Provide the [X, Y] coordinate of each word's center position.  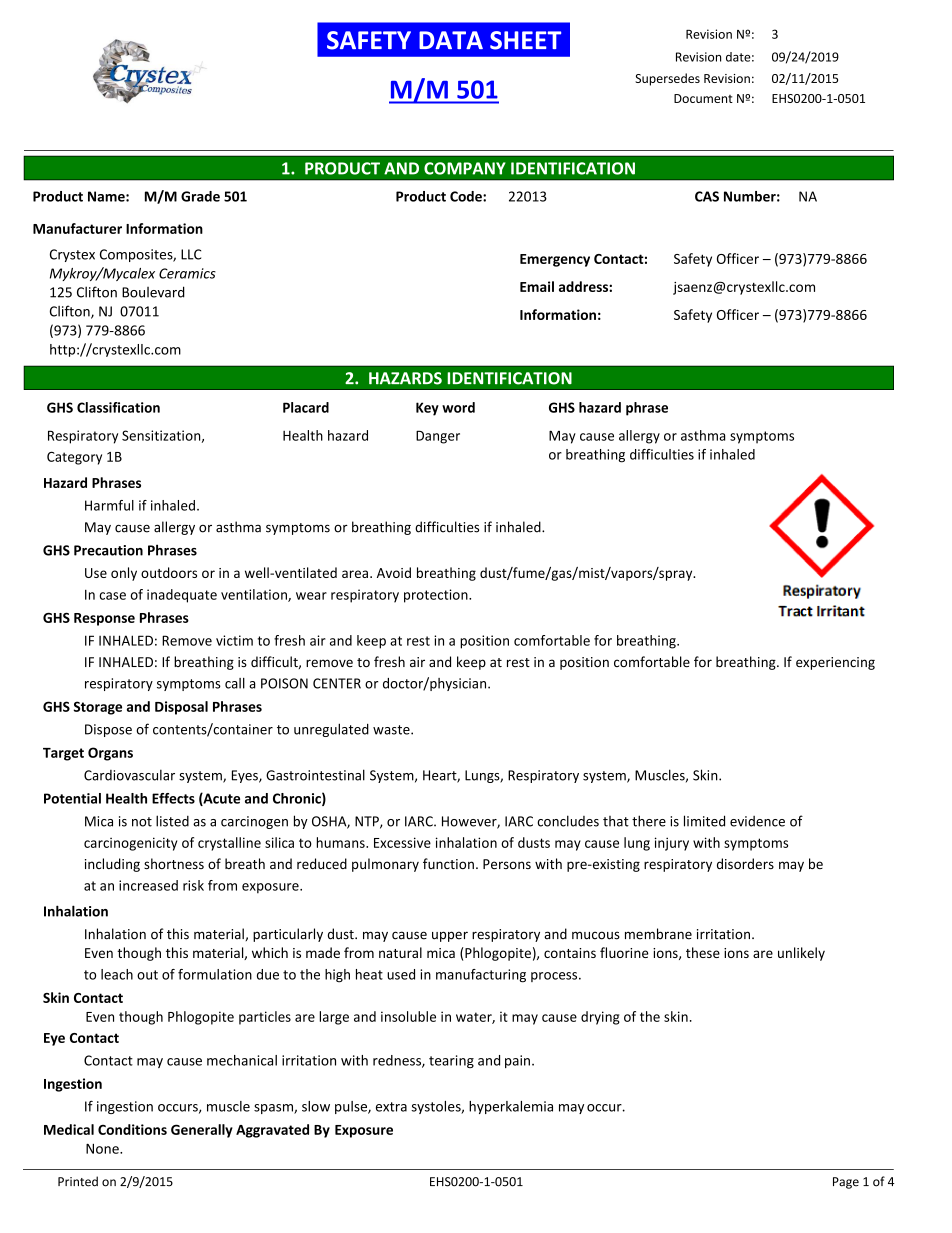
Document [703, 98]
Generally [202, 1131]
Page [846, 1183]
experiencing [835, 663]
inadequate [182, 596]
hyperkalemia [511, 1107]
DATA [451, 40]
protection [437, 596]
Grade [200, 196]
